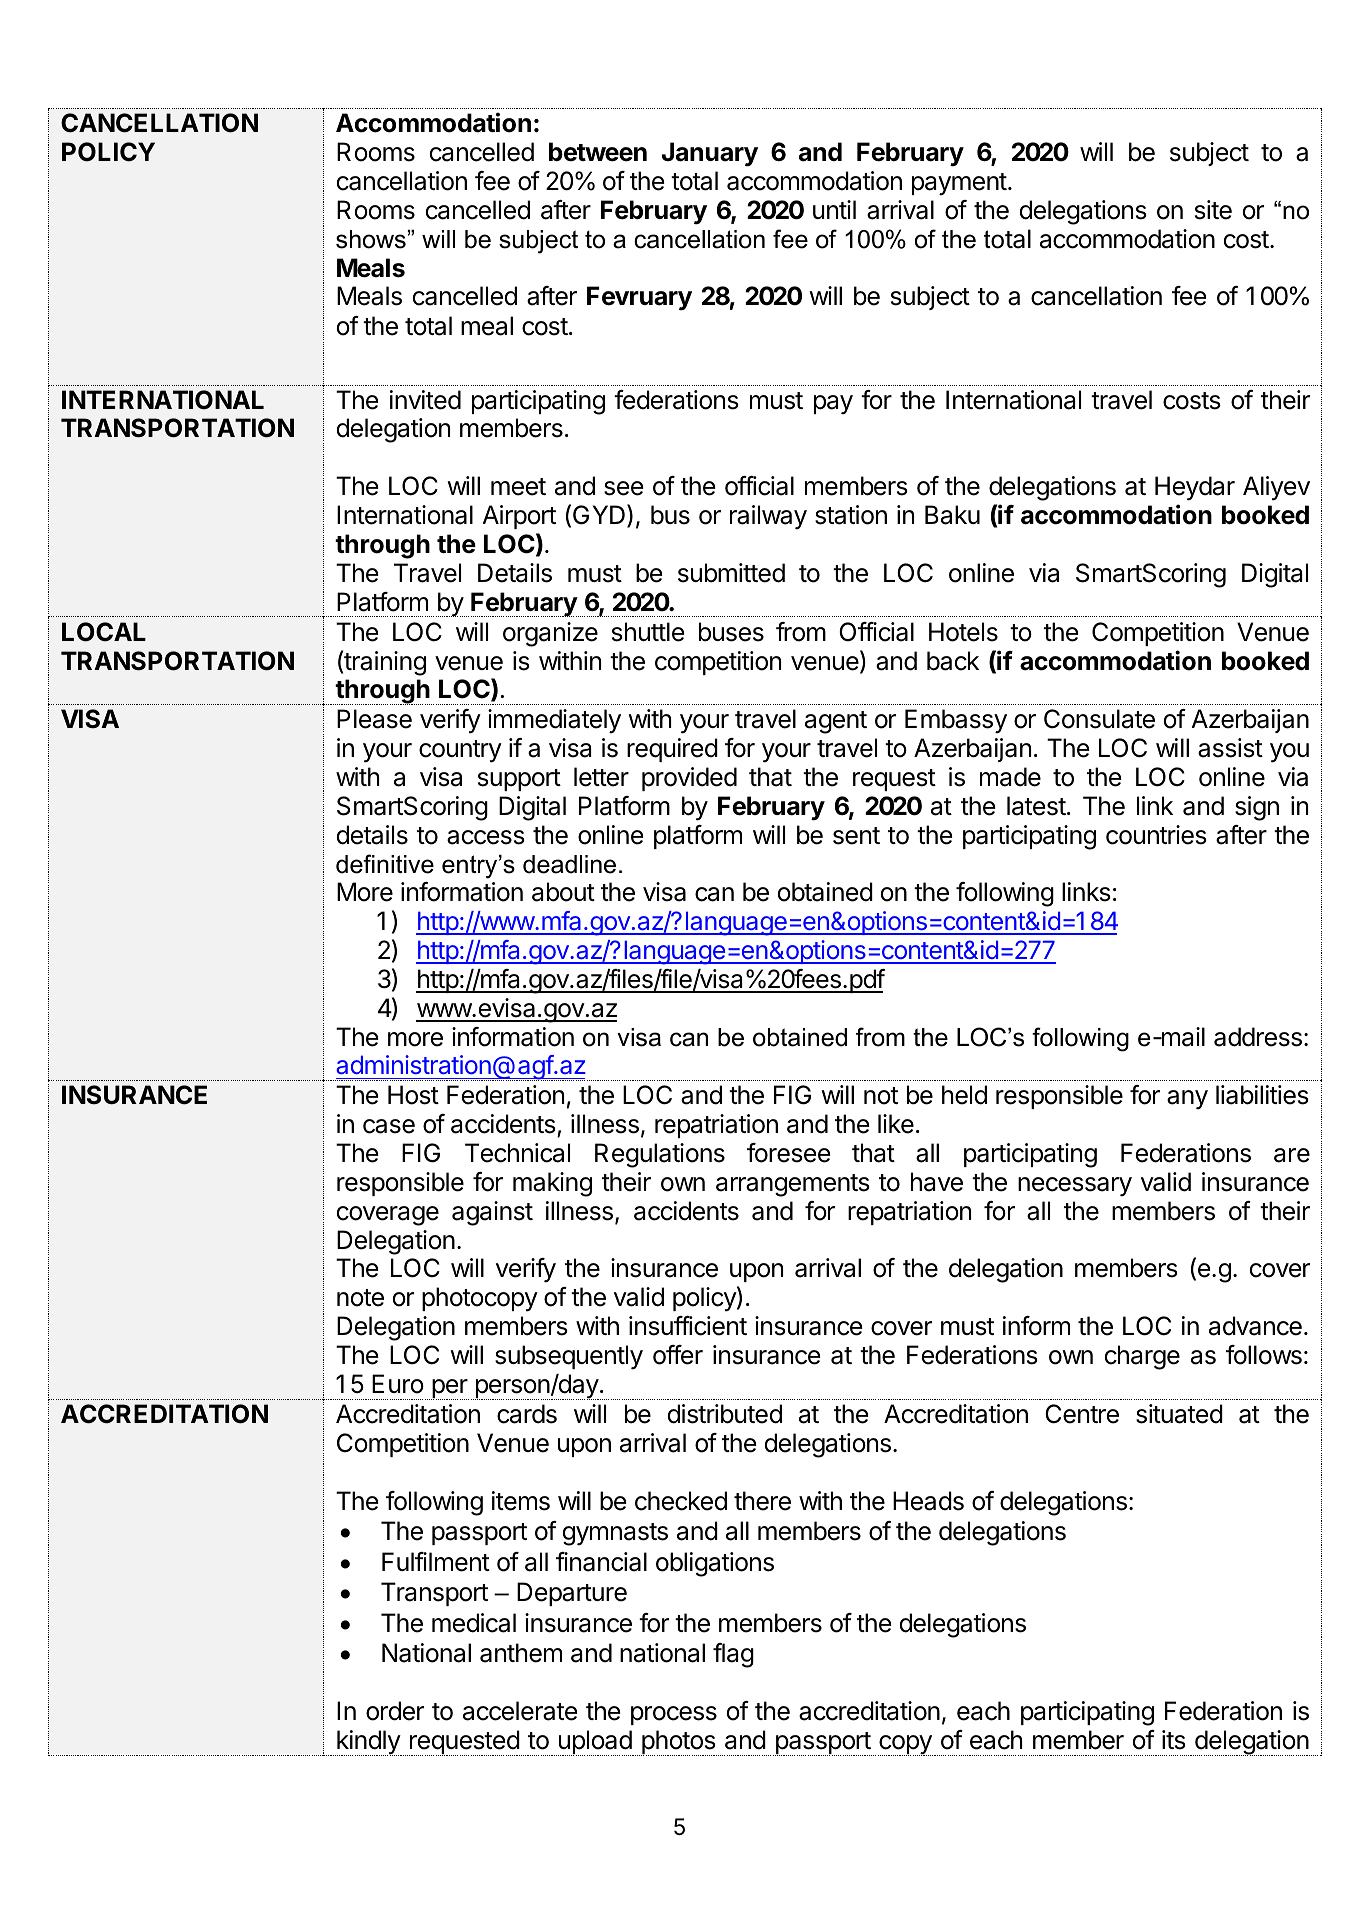  Describe the element at coordinates (368, 1743) in the page. I see `kindly` at that location.
